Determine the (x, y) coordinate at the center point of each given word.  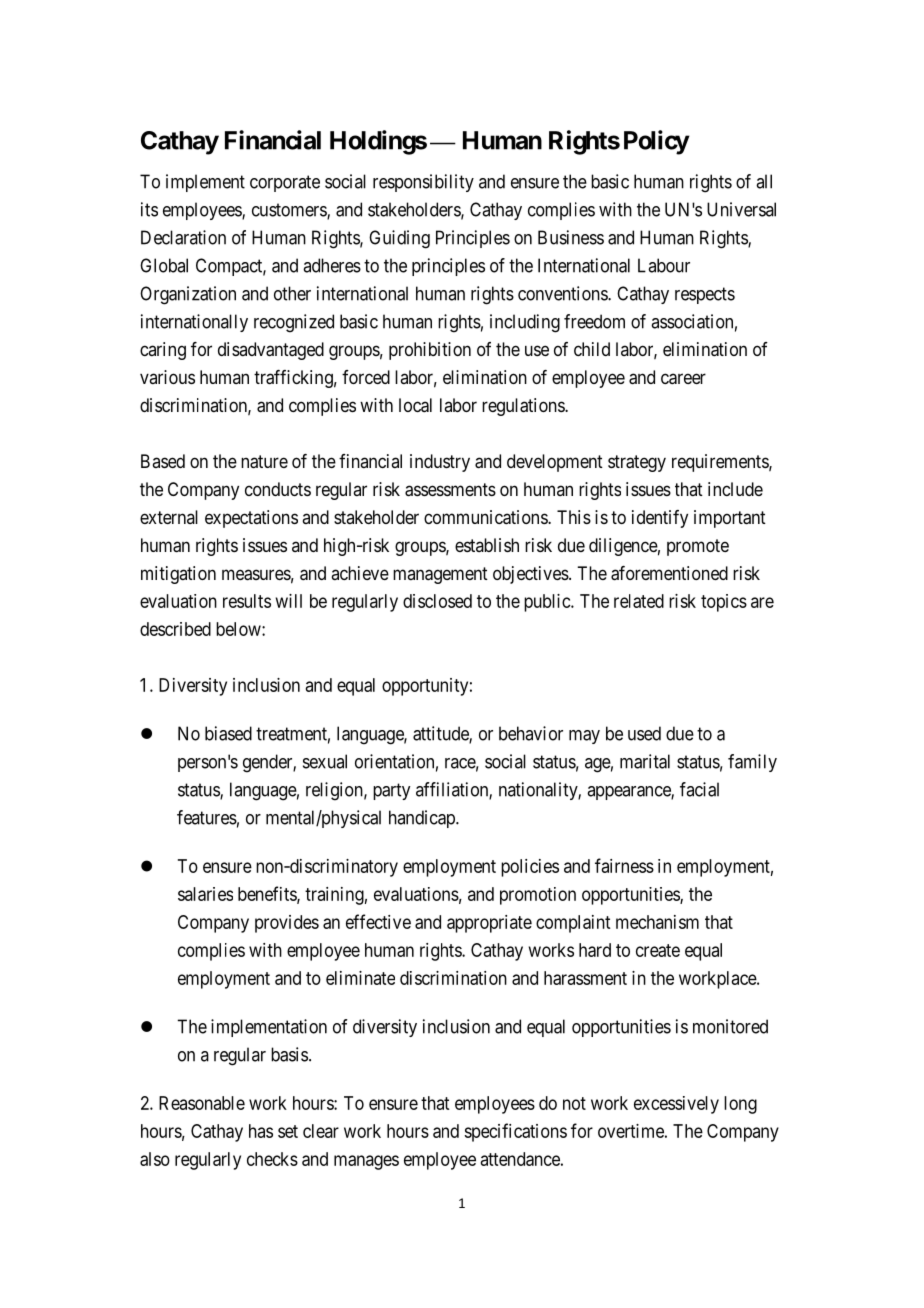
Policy (656, 142)
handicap (423, 819)
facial (699, 789)
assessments (450, 490)
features (207, 817)
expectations (251, 519)
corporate (285, 183)
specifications (515, 1132)
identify (660, 519)
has (261, 1131)
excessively (676, 1105)
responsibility (423, 183)
